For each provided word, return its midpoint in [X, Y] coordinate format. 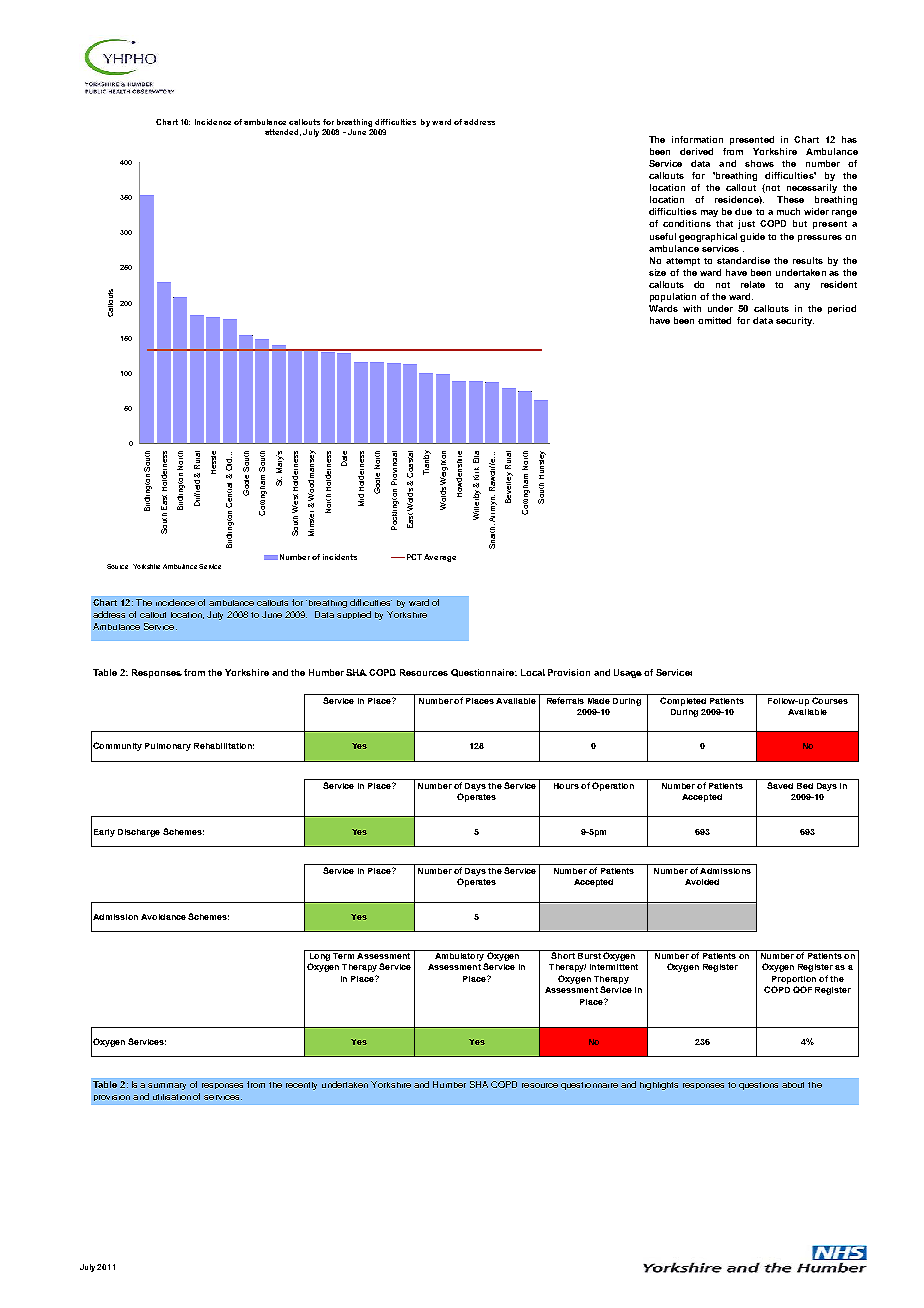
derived [696, 151]
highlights [659, 1086]
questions [758, 1086]
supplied [354, 615]
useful [663, 236]
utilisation [172, 1097]
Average [440, 558]
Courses [830, 699]
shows [759, 163]
